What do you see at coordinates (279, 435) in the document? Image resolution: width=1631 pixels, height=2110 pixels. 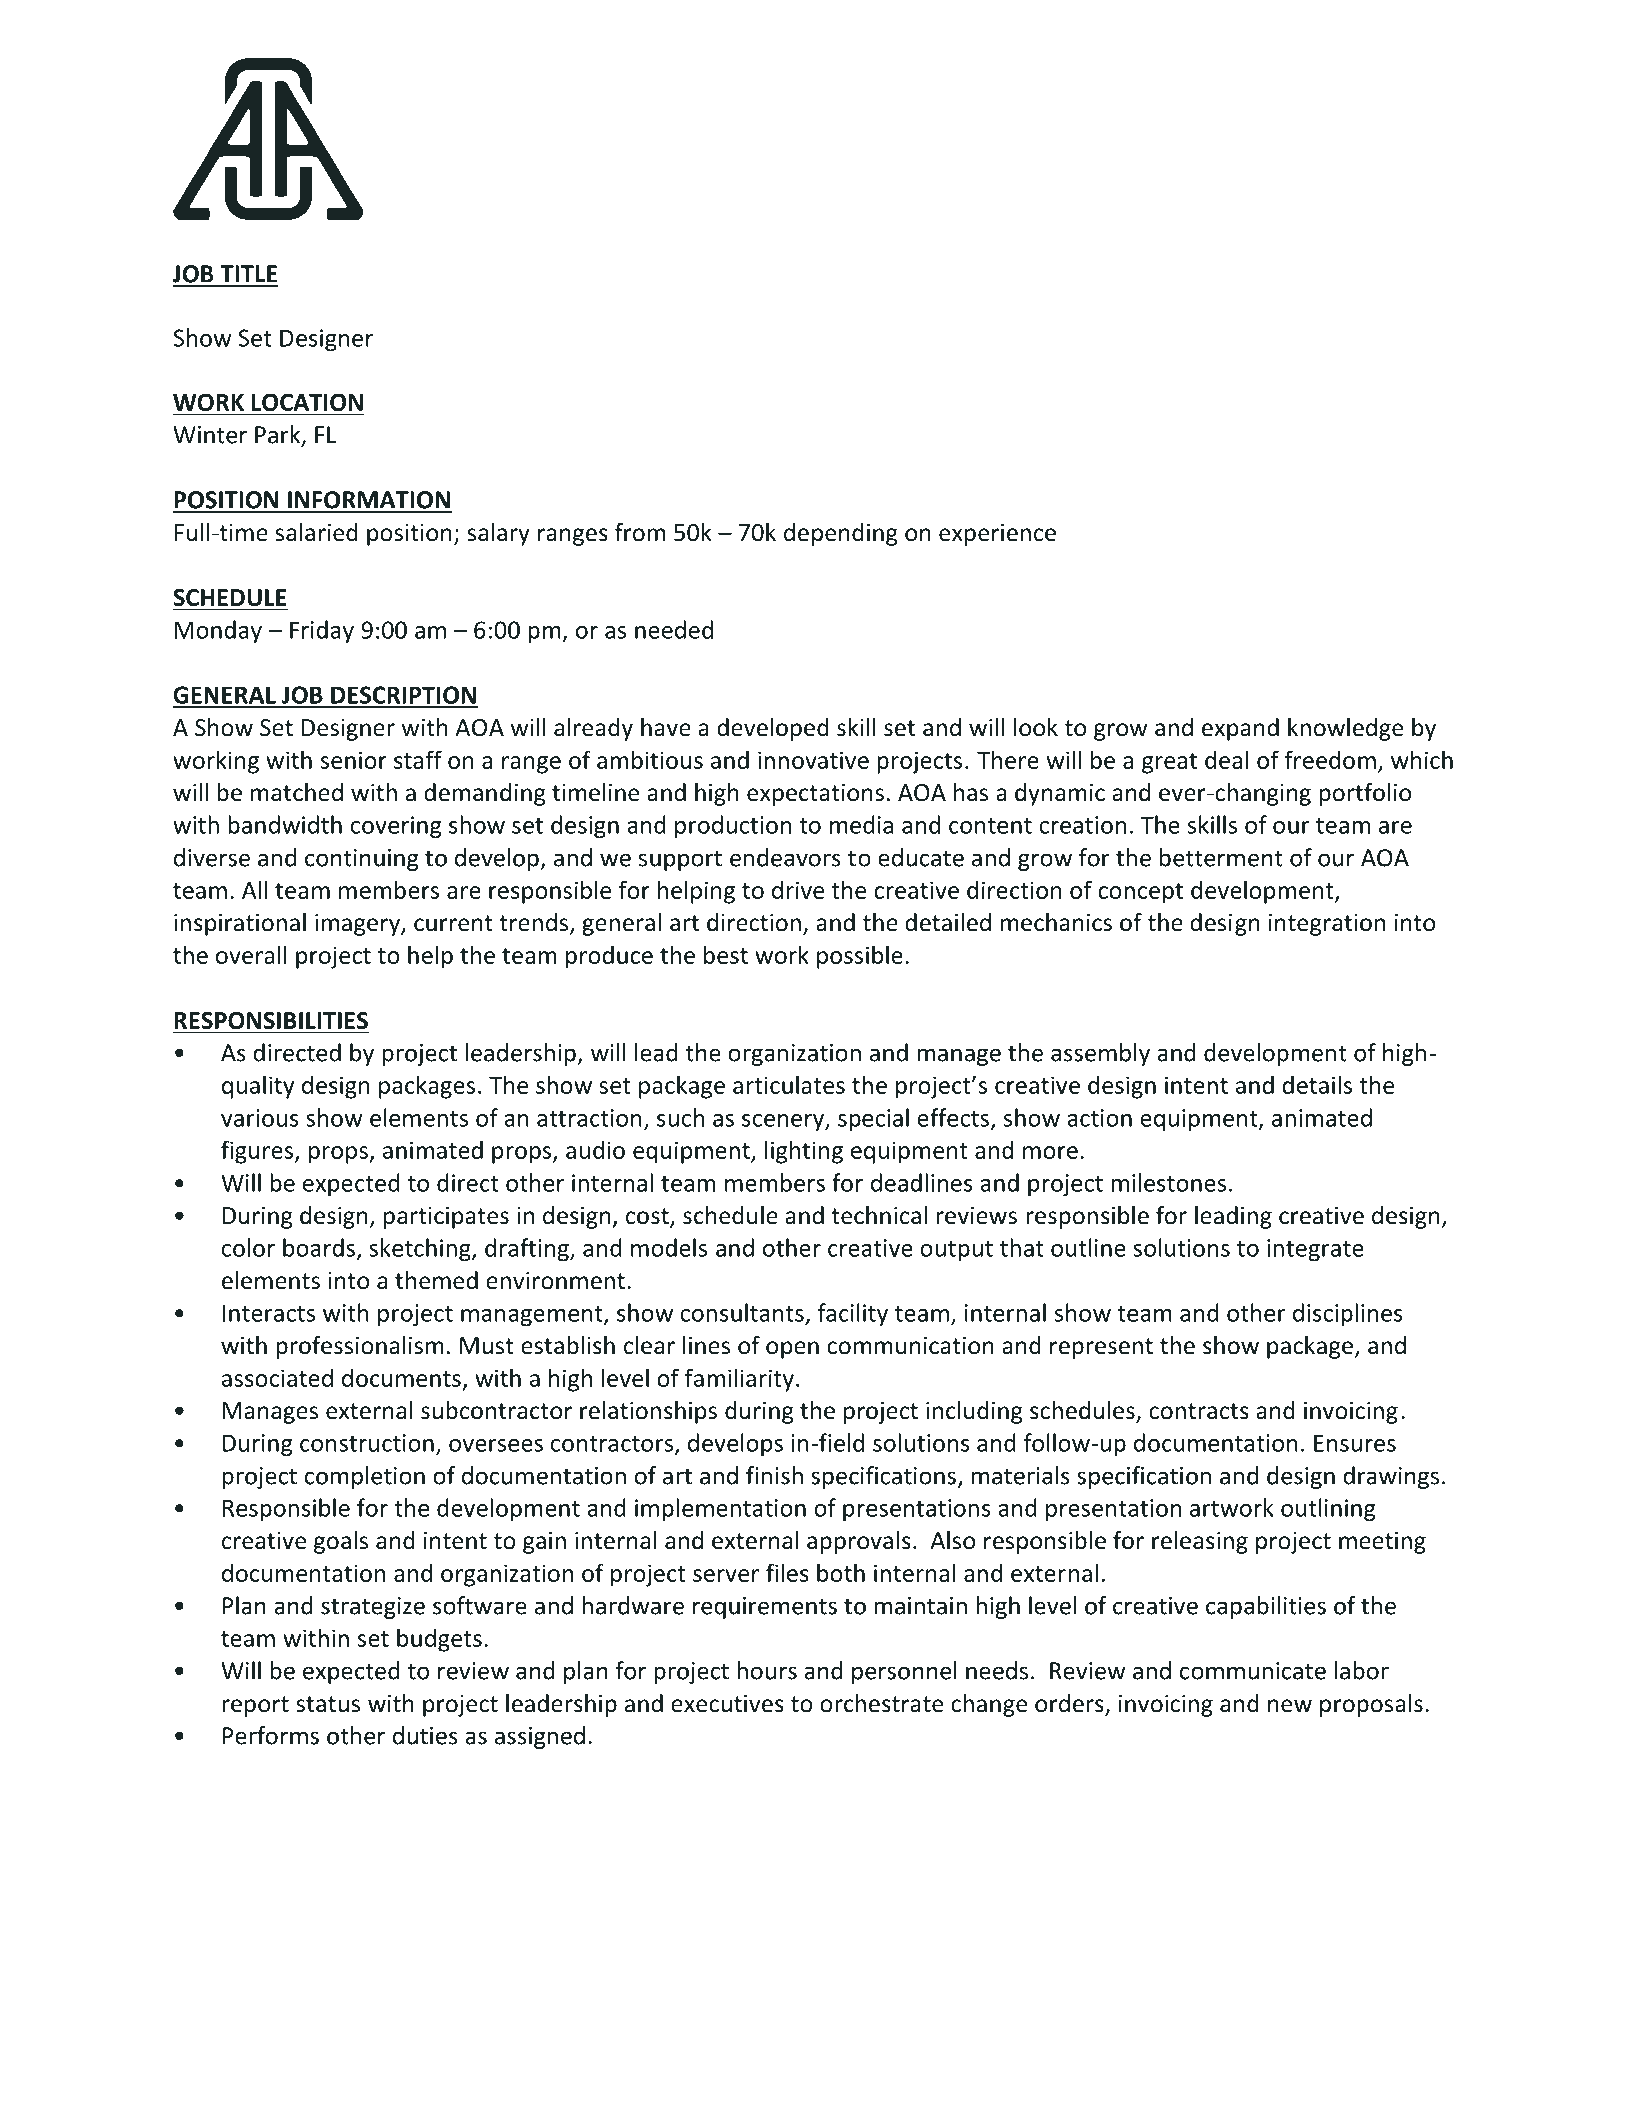 I see `Park` at bounding box center [279, 435].
